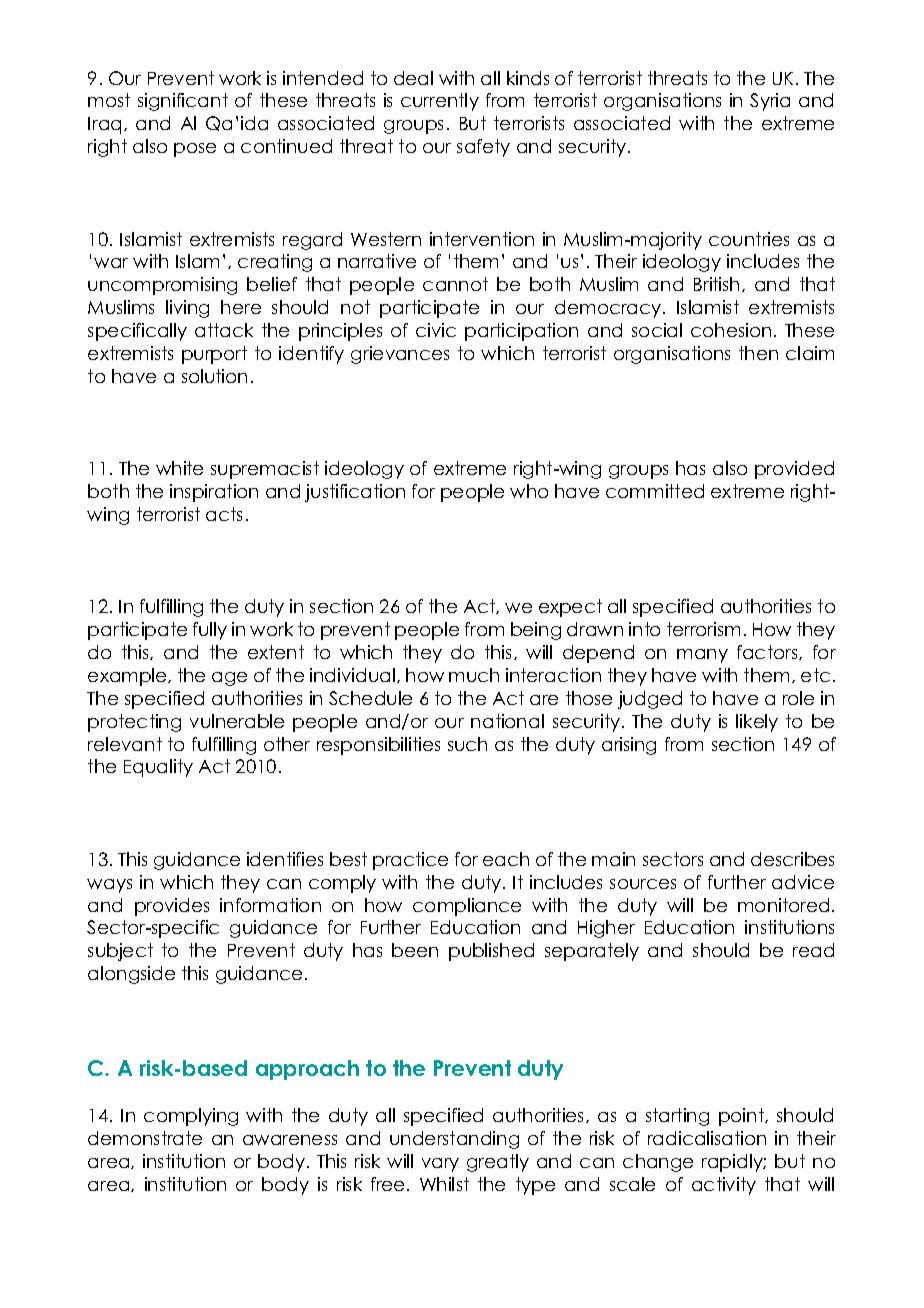 The image size is (924, 1308). Describe the element at coordinates (770, 102) in the screenshot. I see `Syria` at that location.
